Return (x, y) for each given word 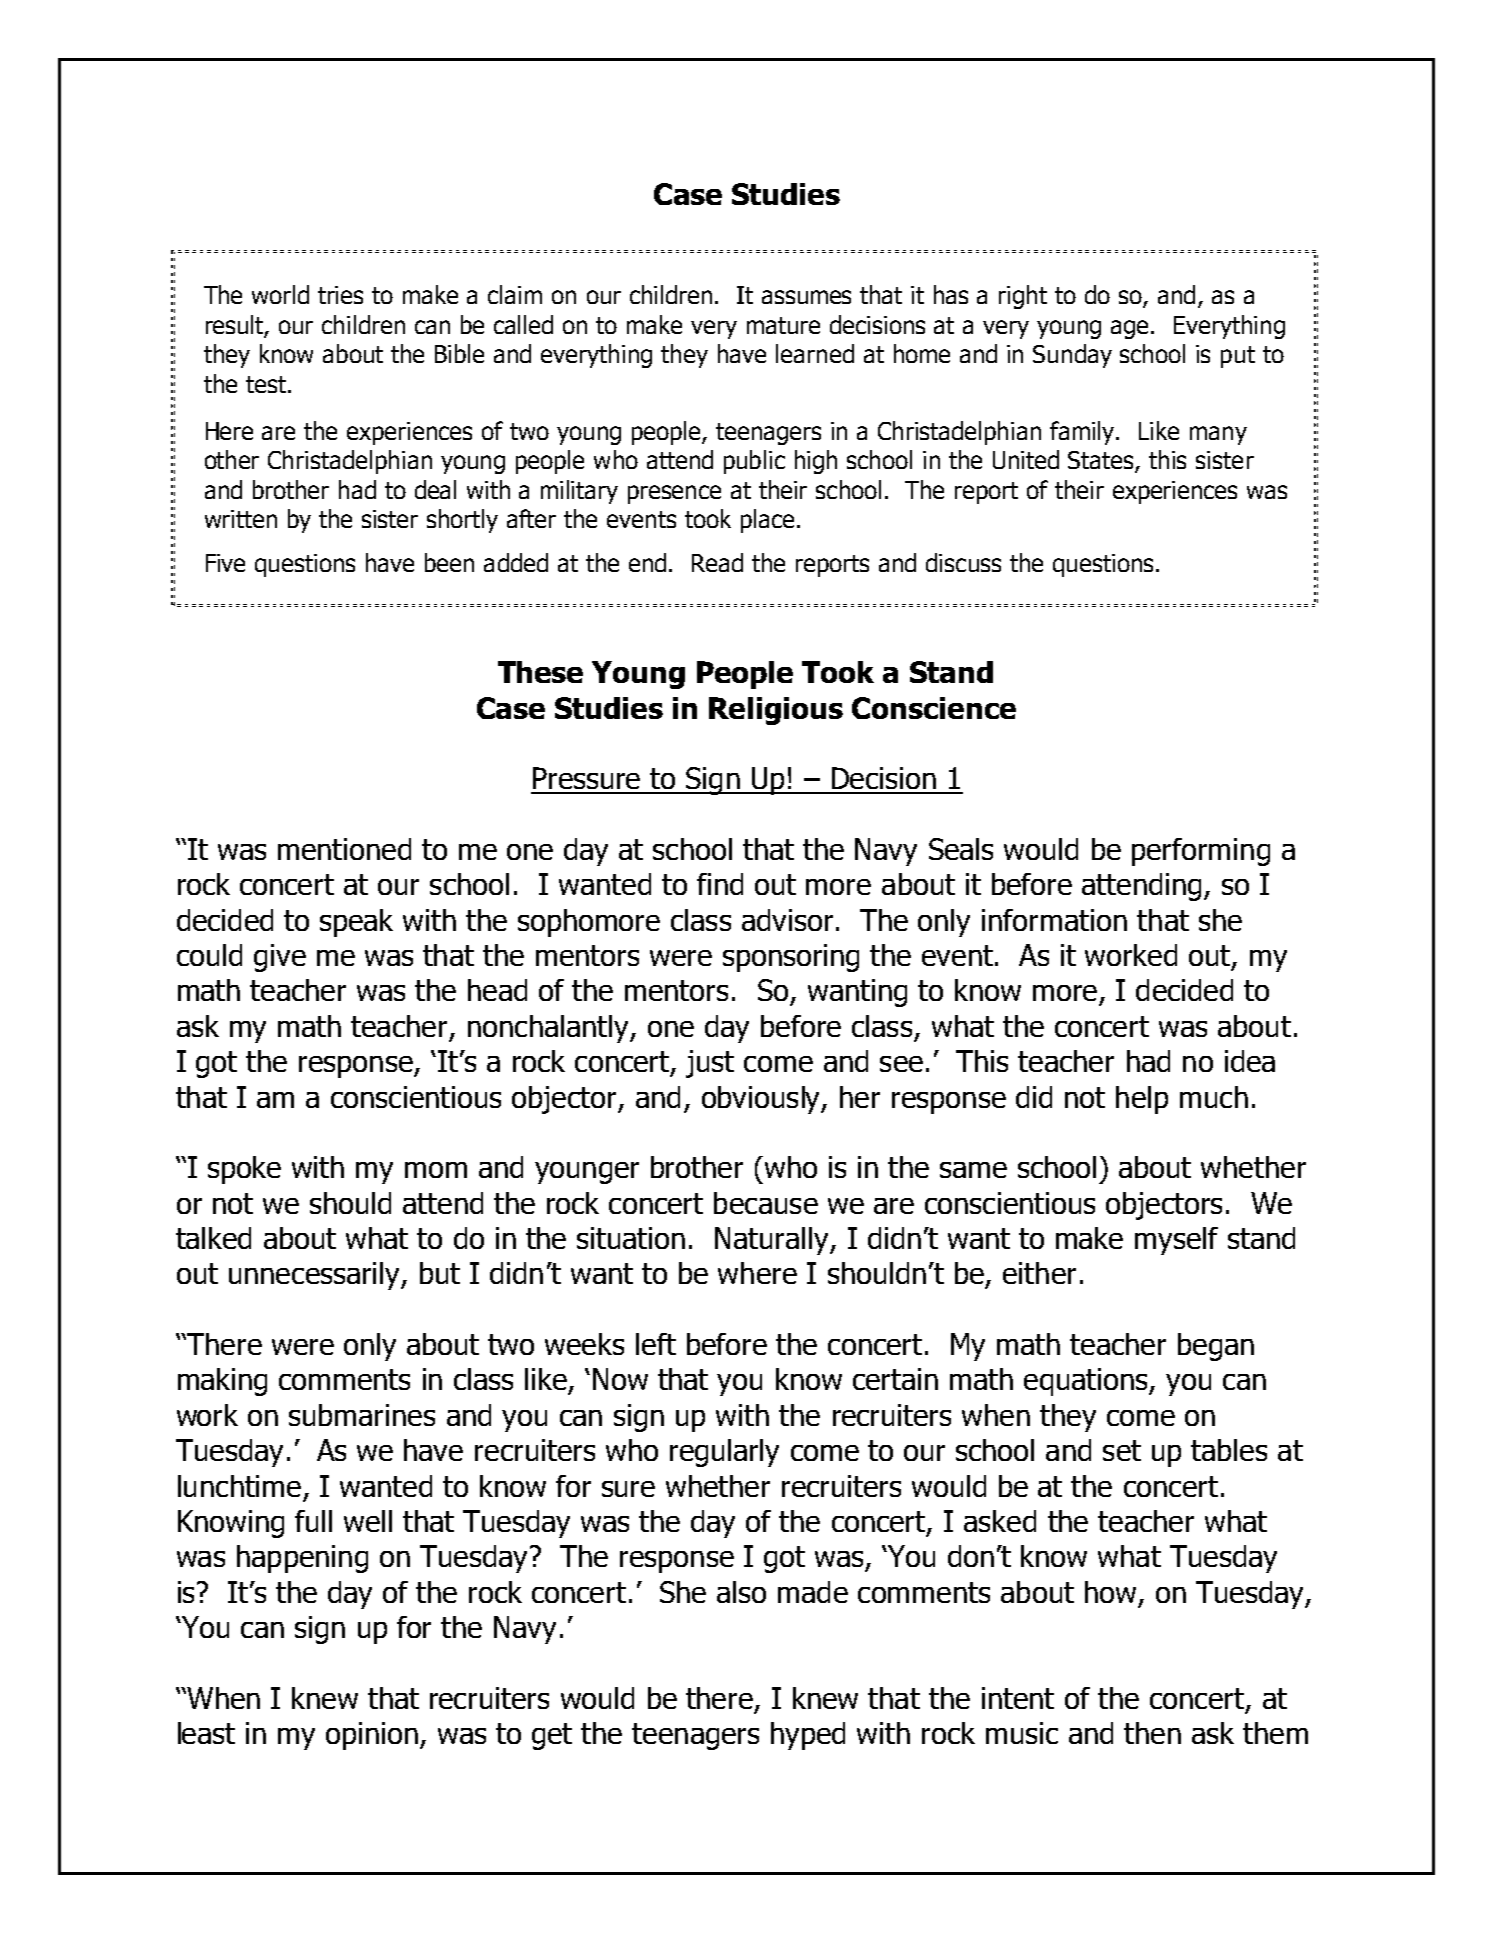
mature (783, 325)
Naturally (773, 1241)
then (1152, 1733)
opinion (372, 1736)
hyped (808, 1736)
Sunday (1072, 356)
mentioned (344, 849)
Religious (776, 711)
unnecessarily (316, 1276)
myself (1176, 1241)
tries (340, 295)
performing (1201, 852)
